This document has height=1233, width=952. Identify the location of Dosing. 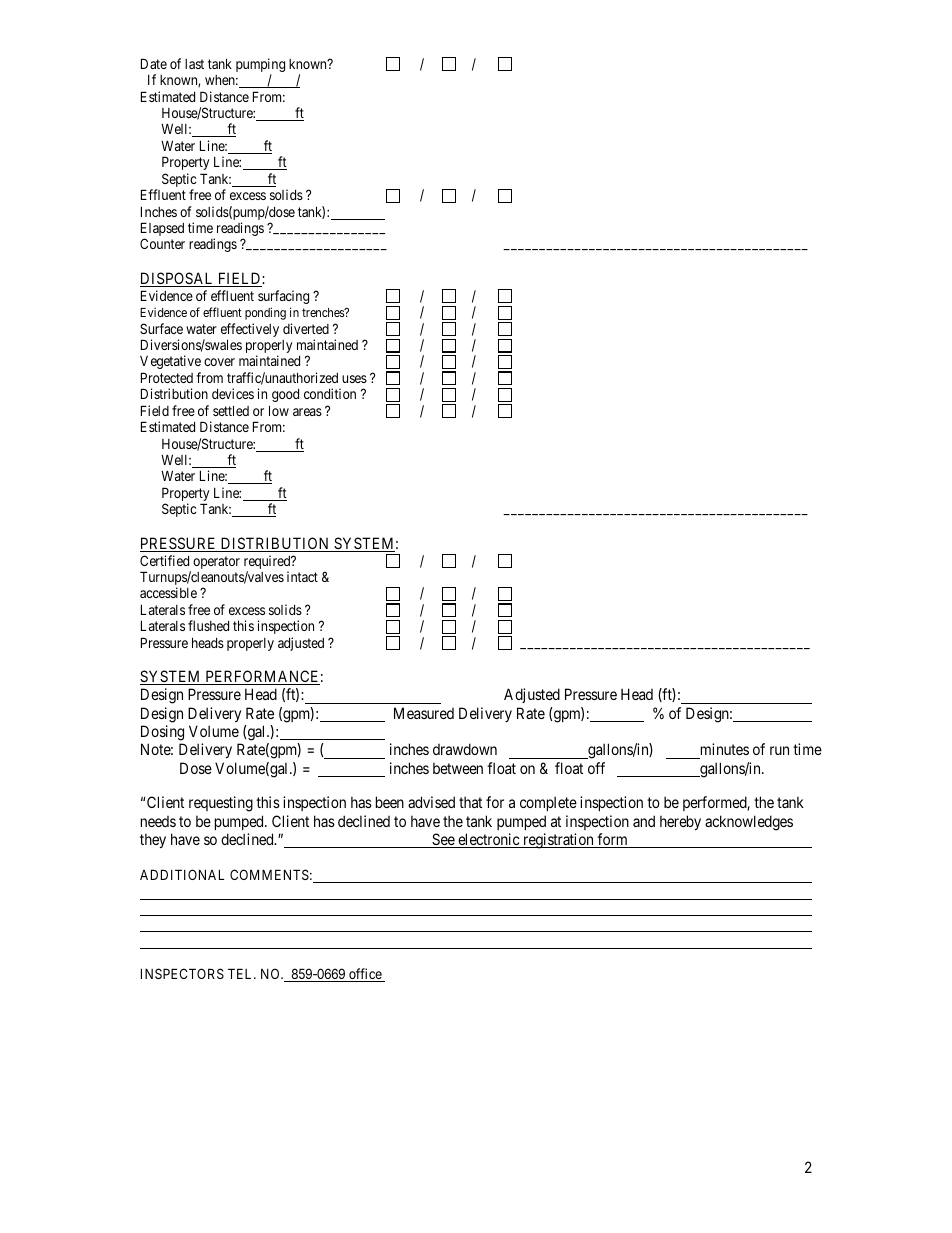
(162, 733).
